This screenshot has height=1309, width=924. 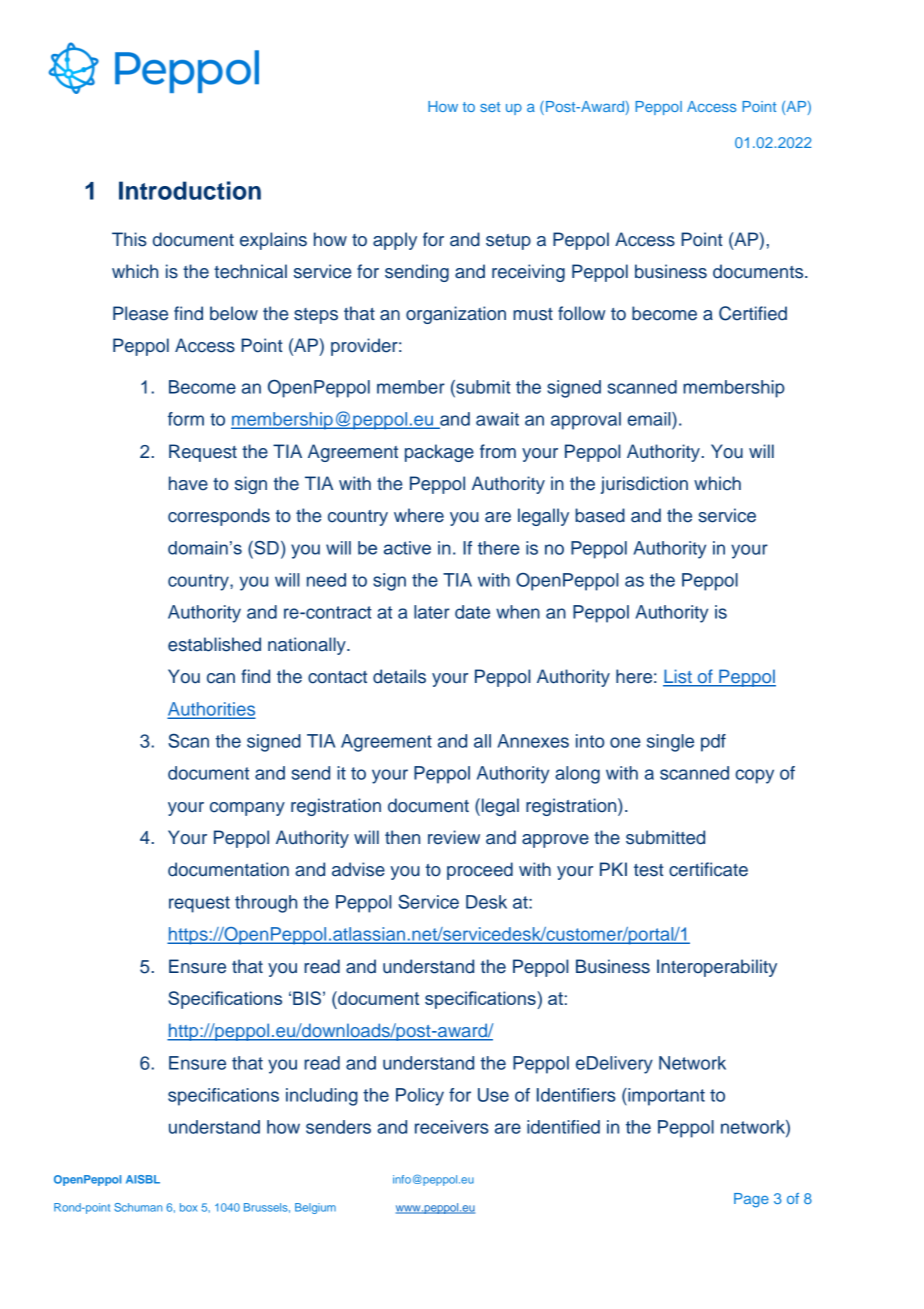 What do you see at coordinates (678, 677) in the screenshot?
I see `List` at bounding box center [678, 677].
